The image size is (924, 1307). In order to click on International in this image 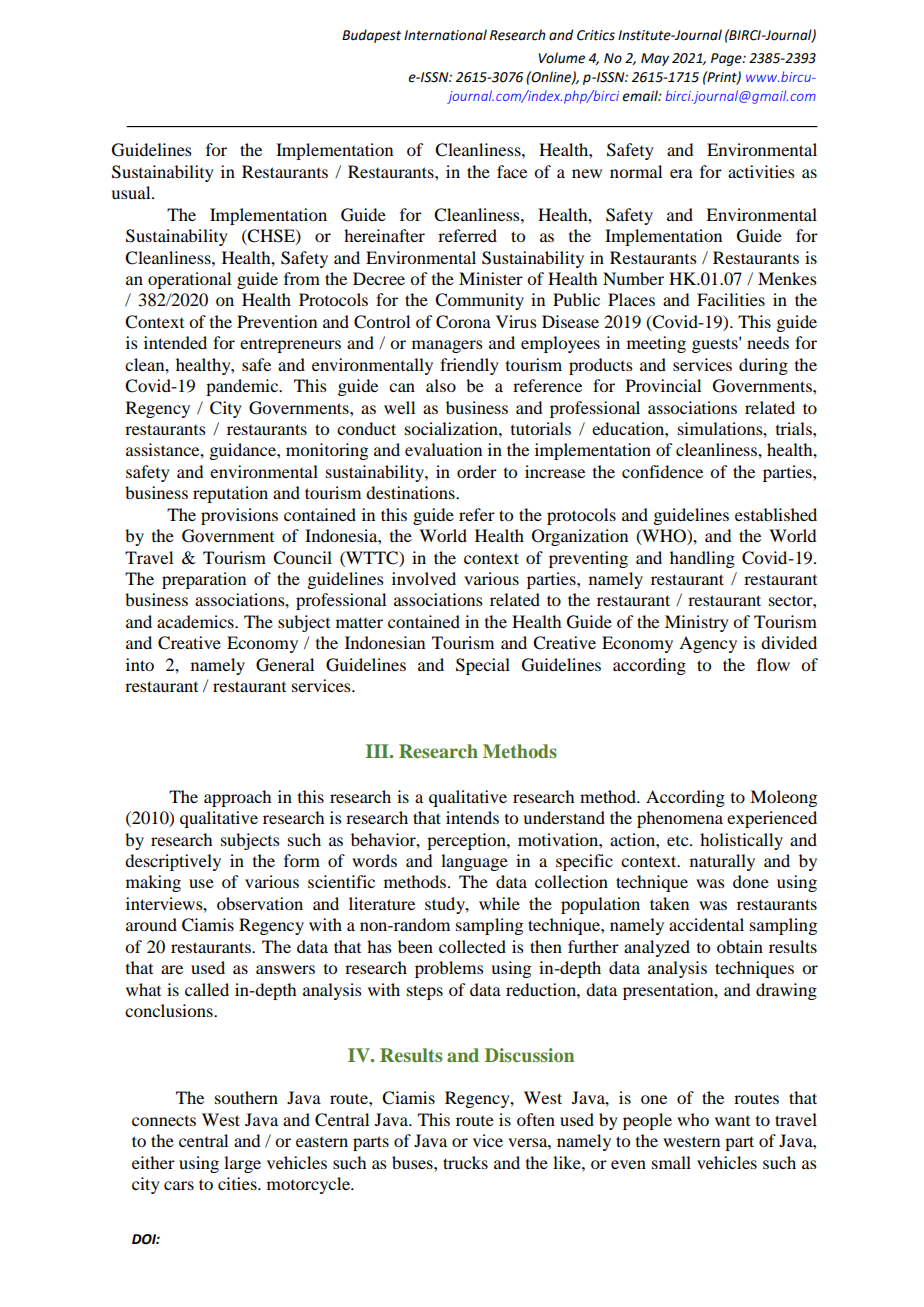, I will do `click(445, 35)`.
